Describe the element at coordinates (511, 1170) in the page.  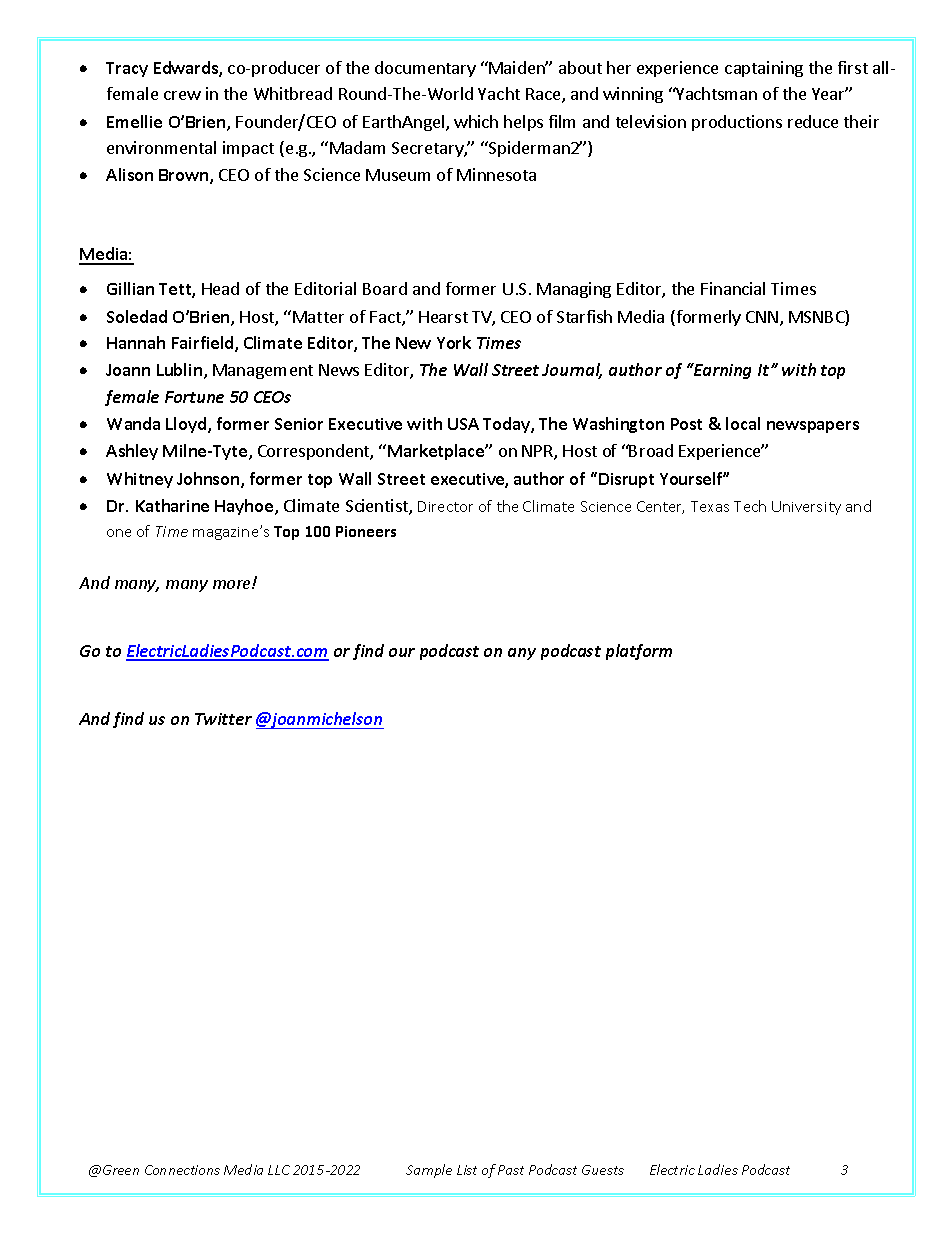
I see `Past` at that location.
